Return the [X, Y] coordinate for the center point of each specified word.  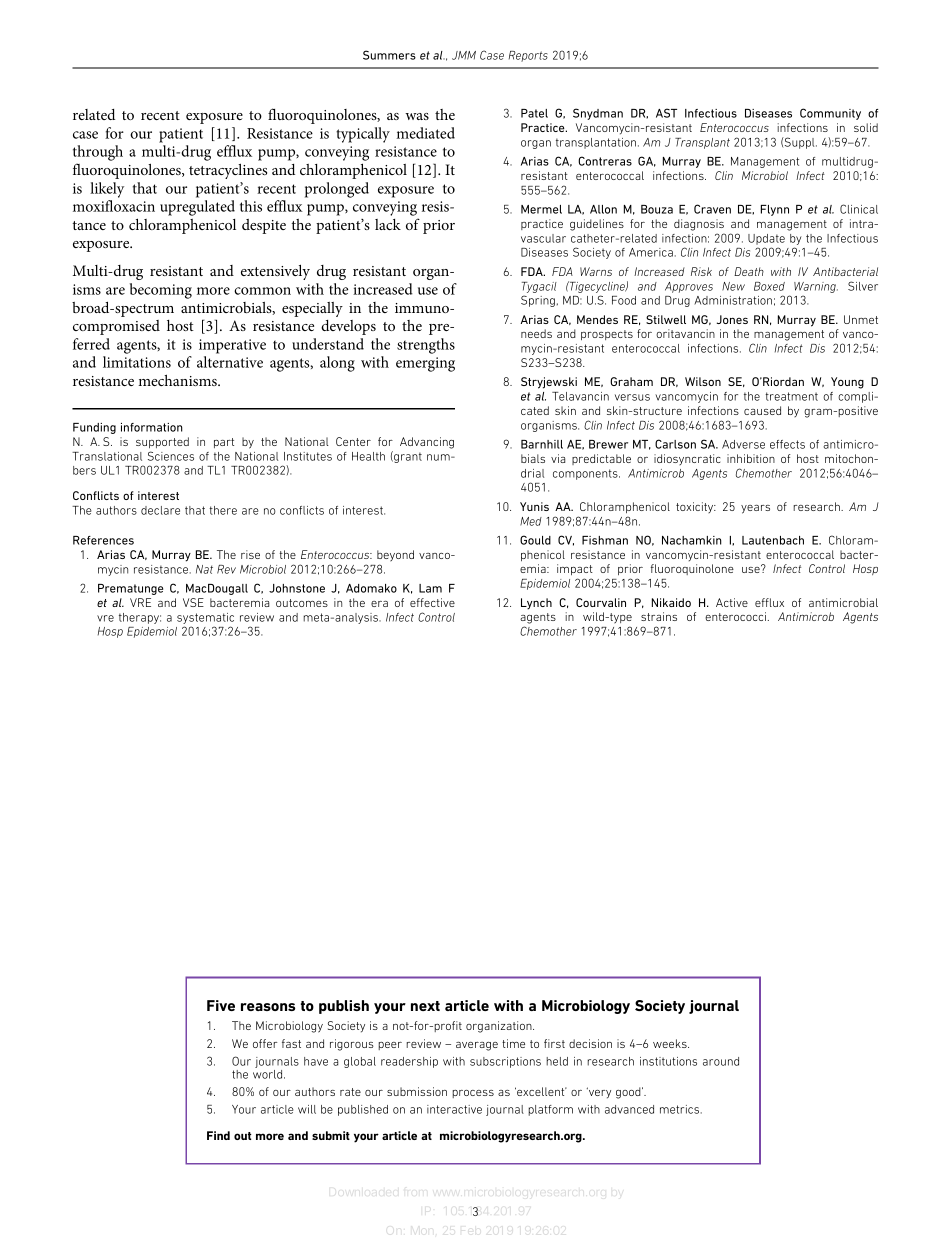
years [755, 509]
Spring [538, 301]
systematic [205, 618]
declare [160, 510]
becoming [161, 291]
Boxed [769, 286]
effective [432, 602]
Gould [535, 540]
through [98, 153]
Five [221, 1005]
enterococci [735, 616]
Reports [528, 56]
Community [830, 114]
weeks [671, 1043]
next [425, 1006]
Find [218, 1135]
